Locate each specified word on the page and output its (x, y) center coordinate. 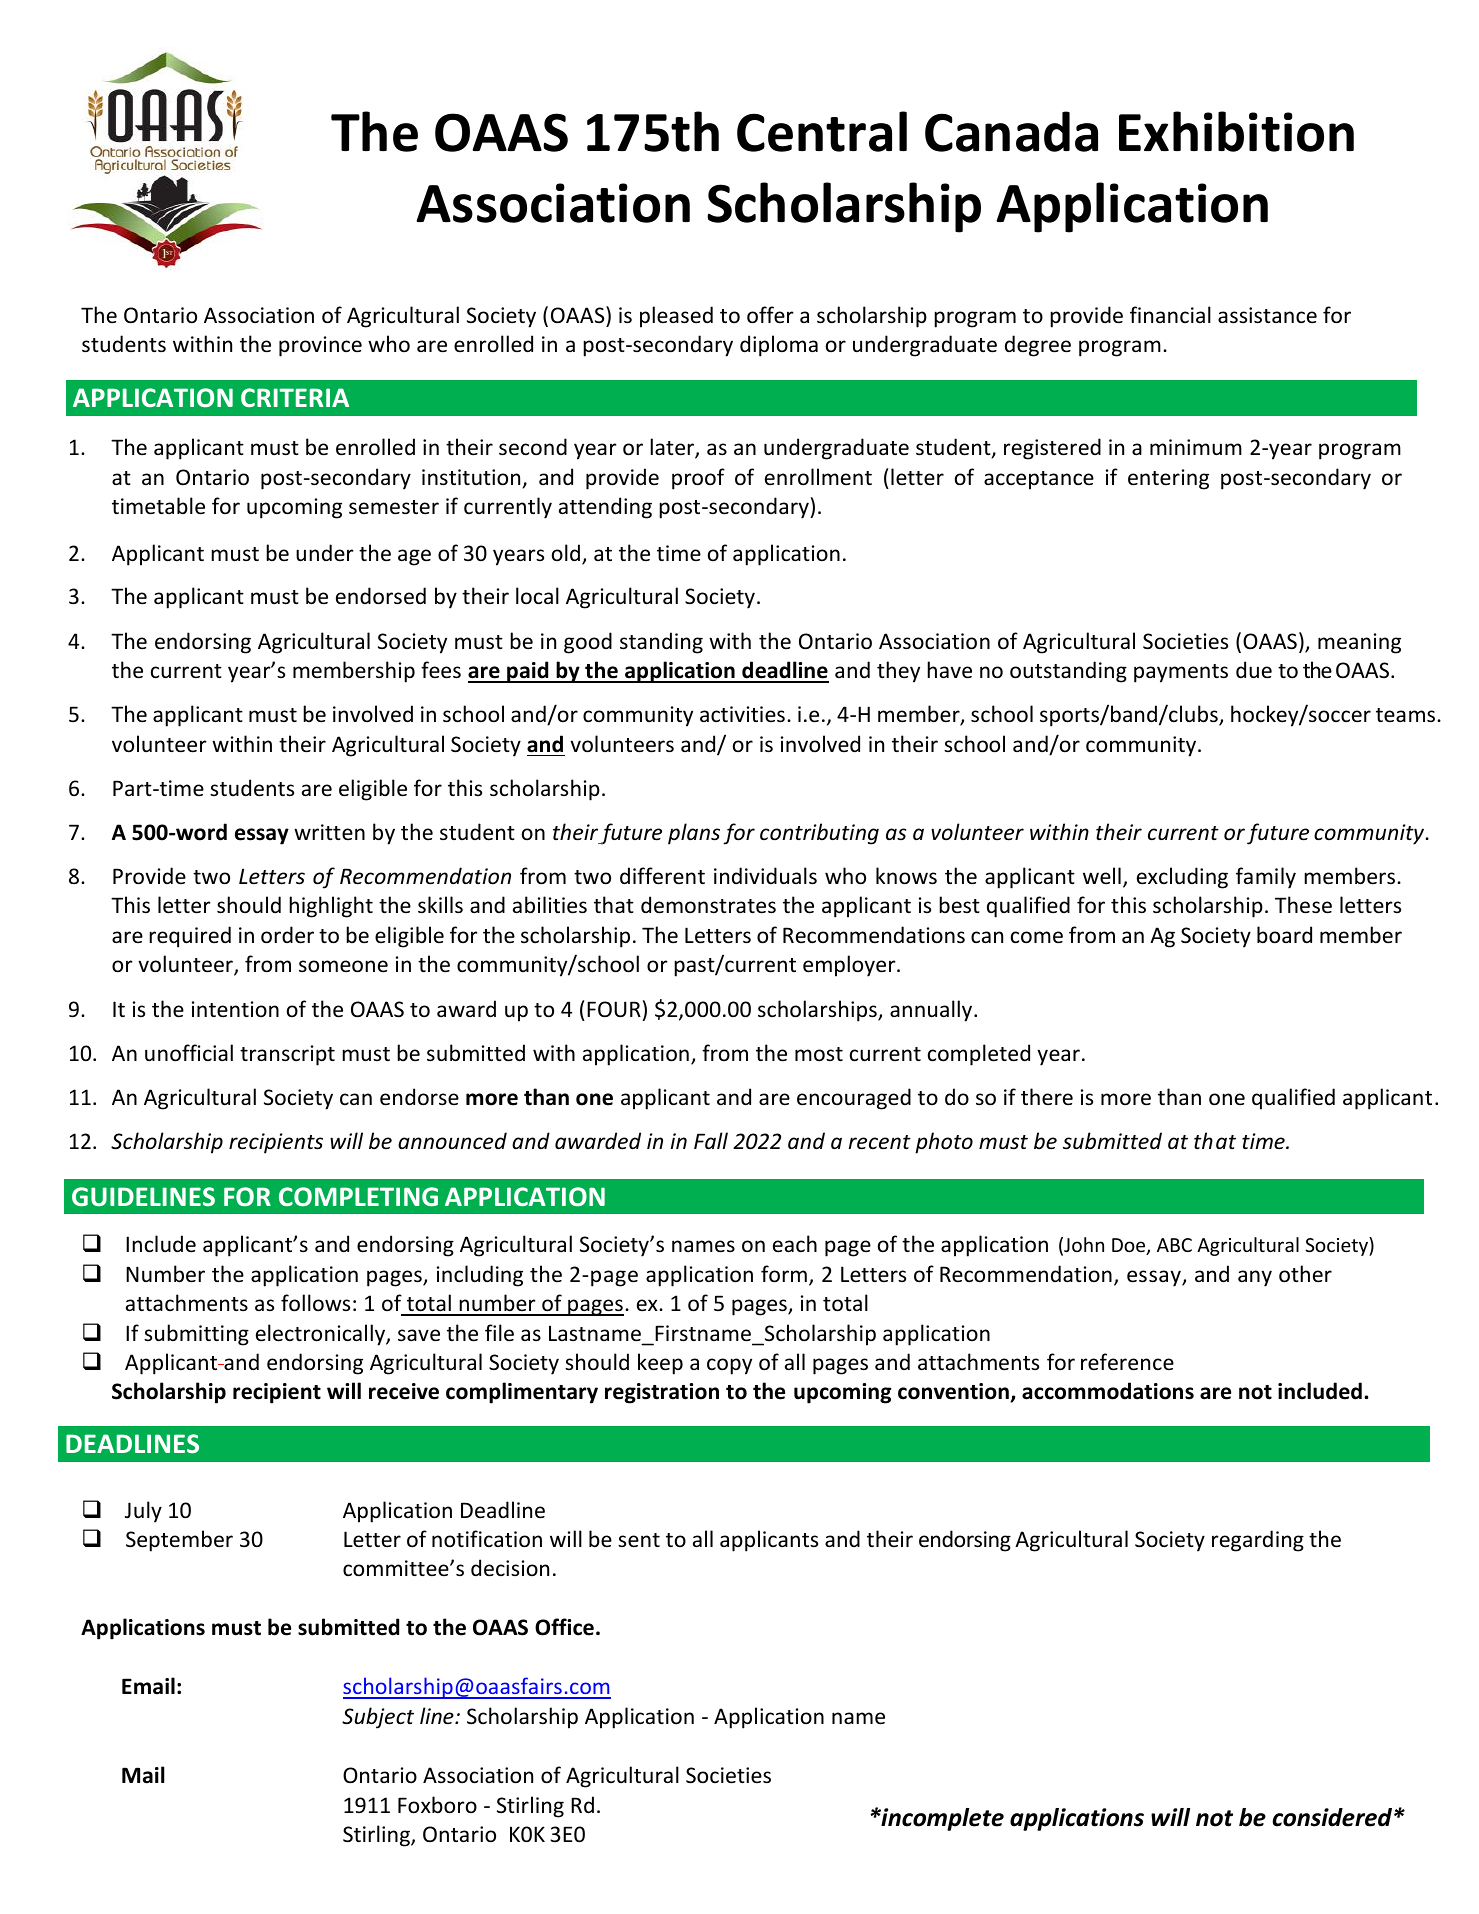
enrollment (818, 477)
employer (850, 966)
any (1255, 1278)
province (320, 346)
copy (729, 1366)
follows (315, 1303)
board (1284, 935)
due (1254, 670)
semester (394, 507)
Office (564, 1627)
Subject (378, 1718)
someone (343, 966)
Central (822, 131)
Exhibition (1236, 131)
